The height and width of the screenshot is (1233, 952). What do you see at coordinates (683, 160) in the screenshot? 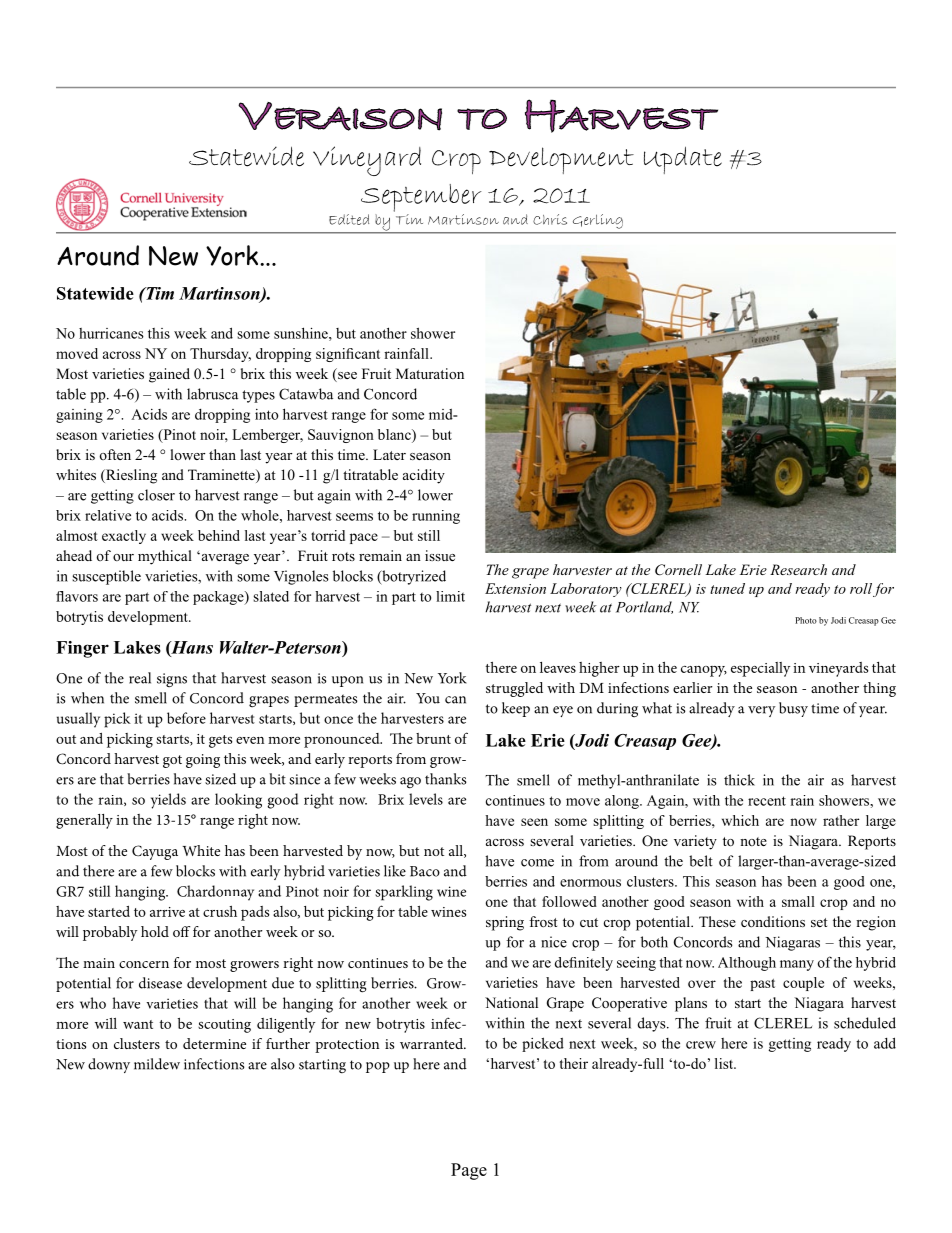
I see `Update` at bounding box center [683, 160].
